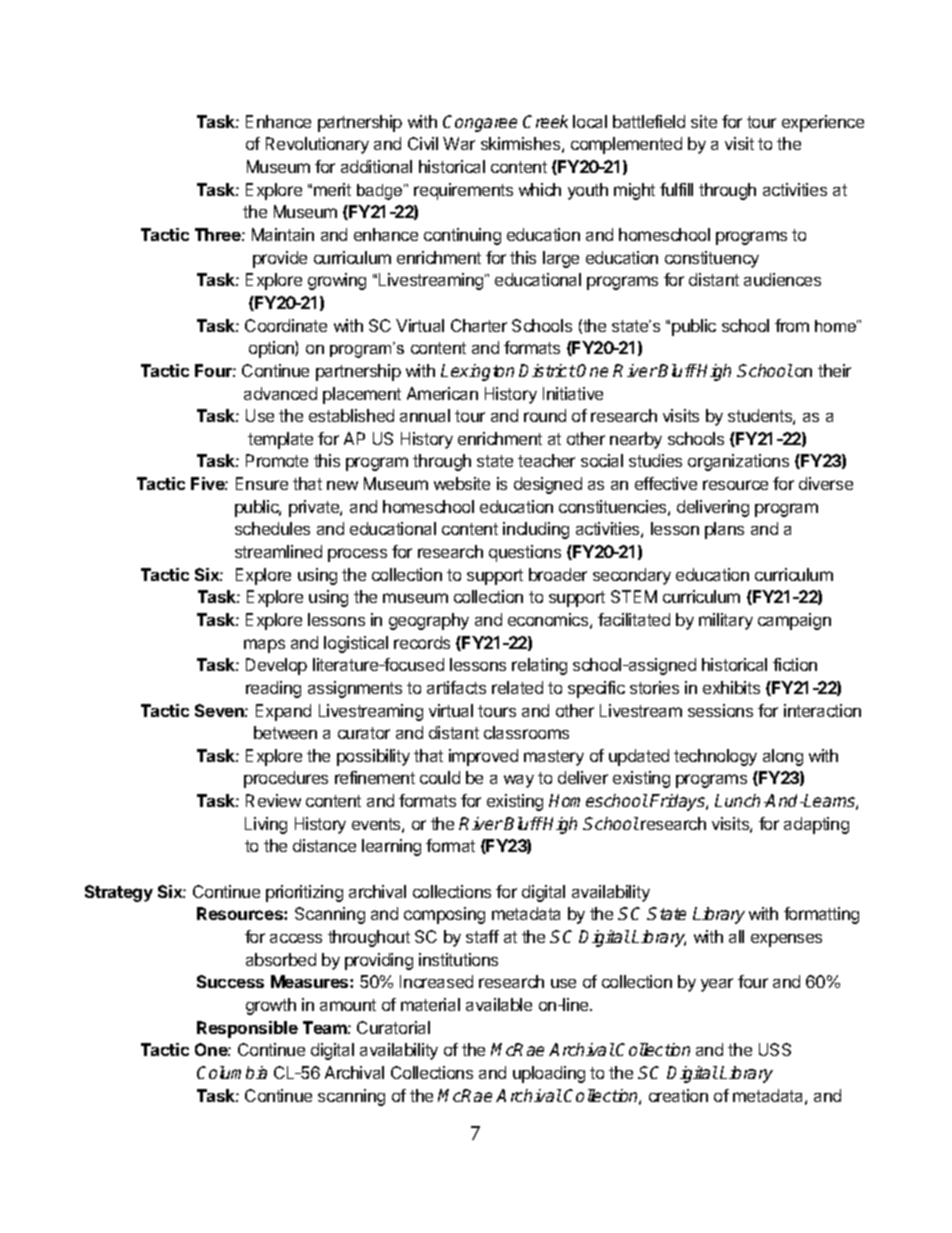 The width and height of the screenshot is (952, 1233). I want to click on their, so click(834, 370).
